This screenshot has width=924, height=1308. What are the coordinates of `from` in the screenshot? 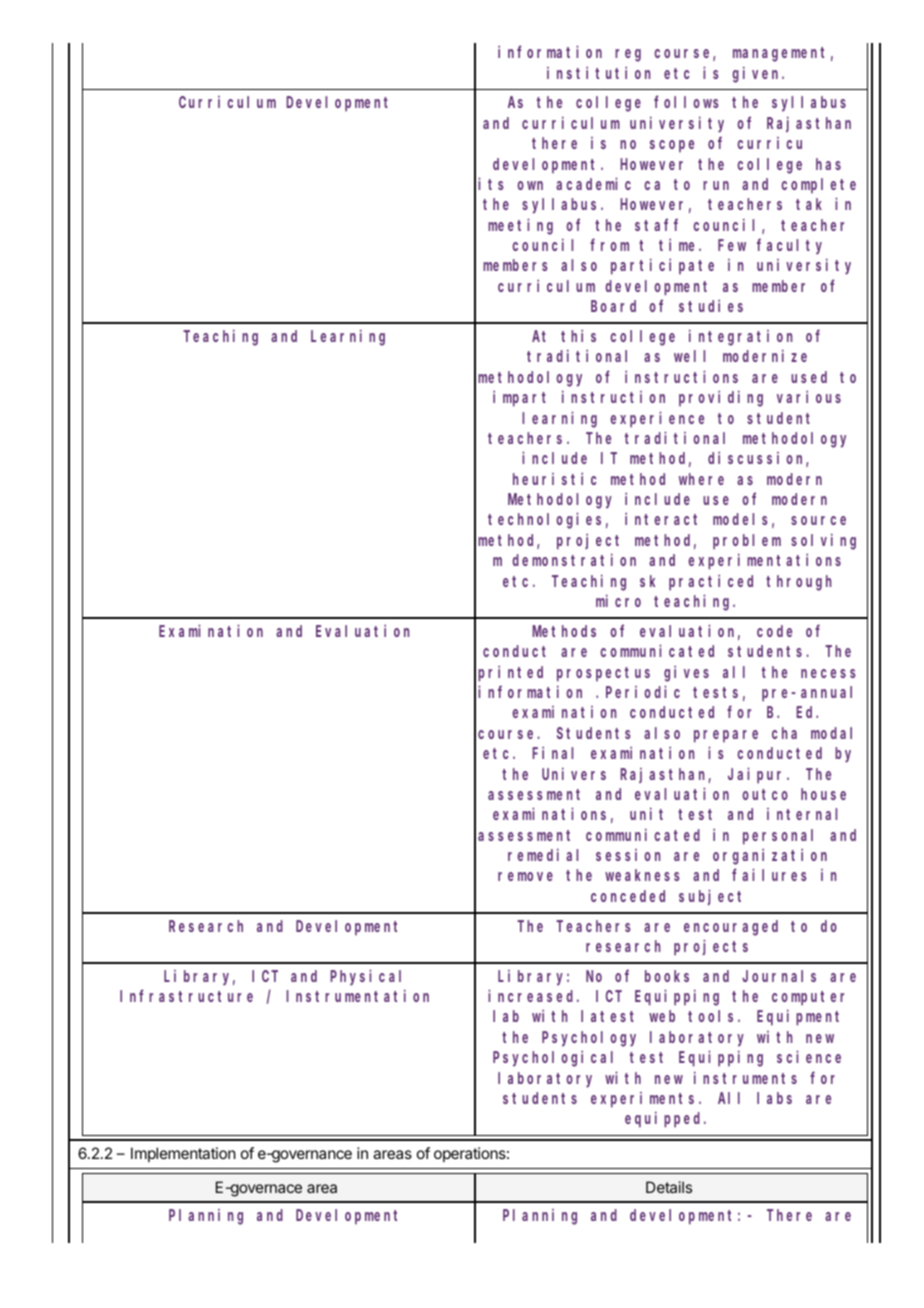 It's located at (609, 245).
